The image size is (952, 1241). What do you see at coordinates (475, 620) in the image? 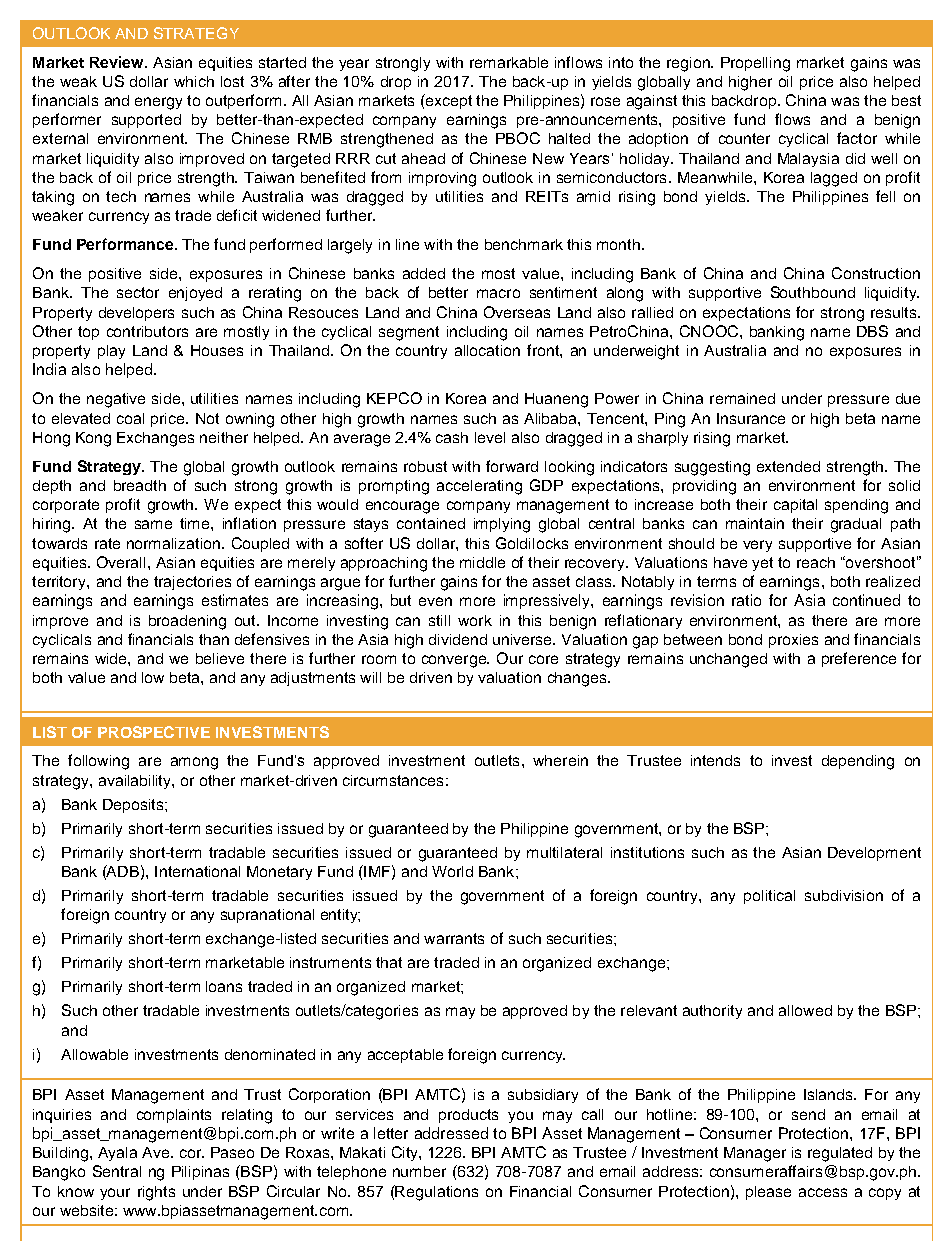
I see `work` at bounding box center [475, 620].
